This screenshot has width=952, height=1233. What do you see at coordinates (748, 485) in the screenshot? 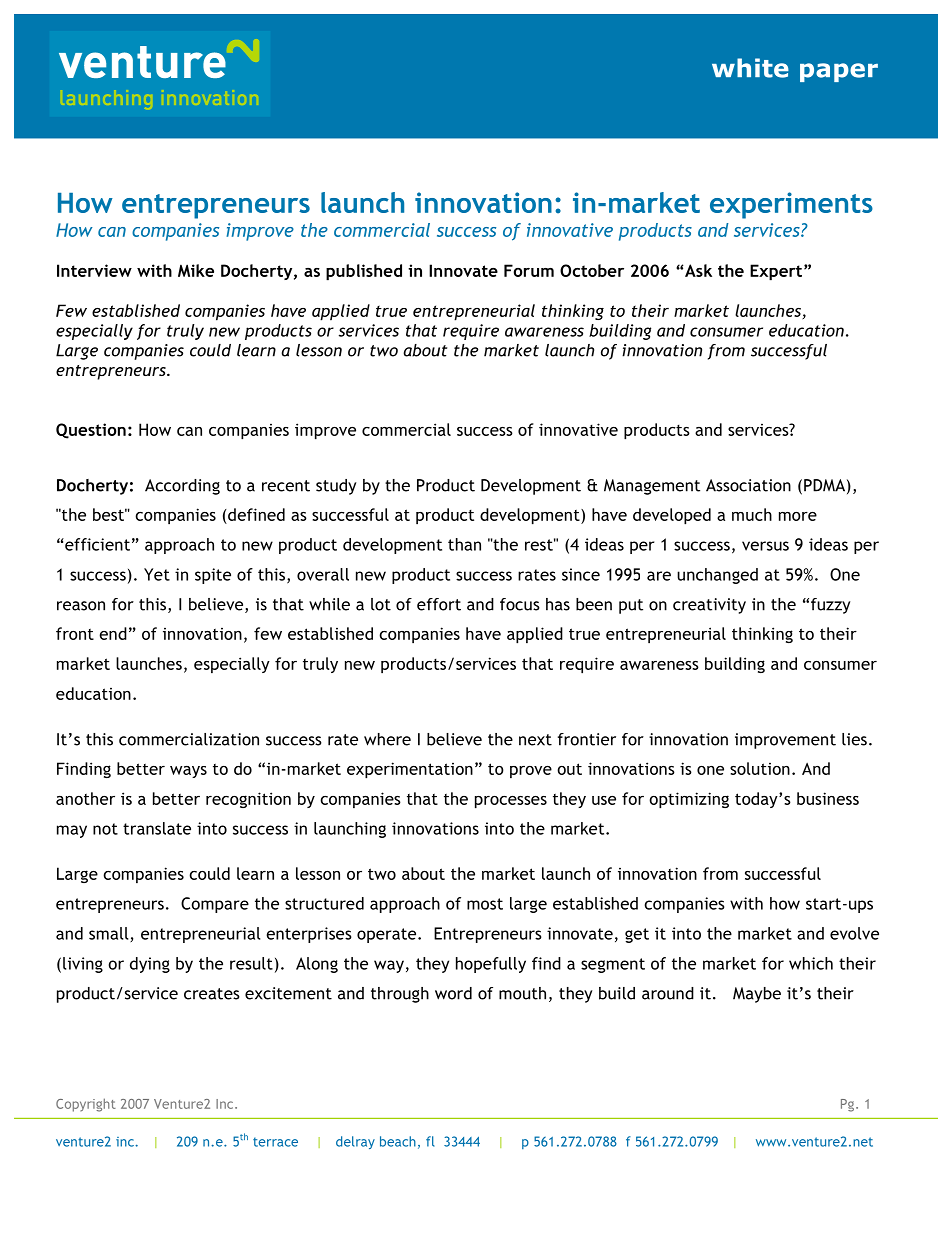
I see `Association` at bounding box center [748, 485].
